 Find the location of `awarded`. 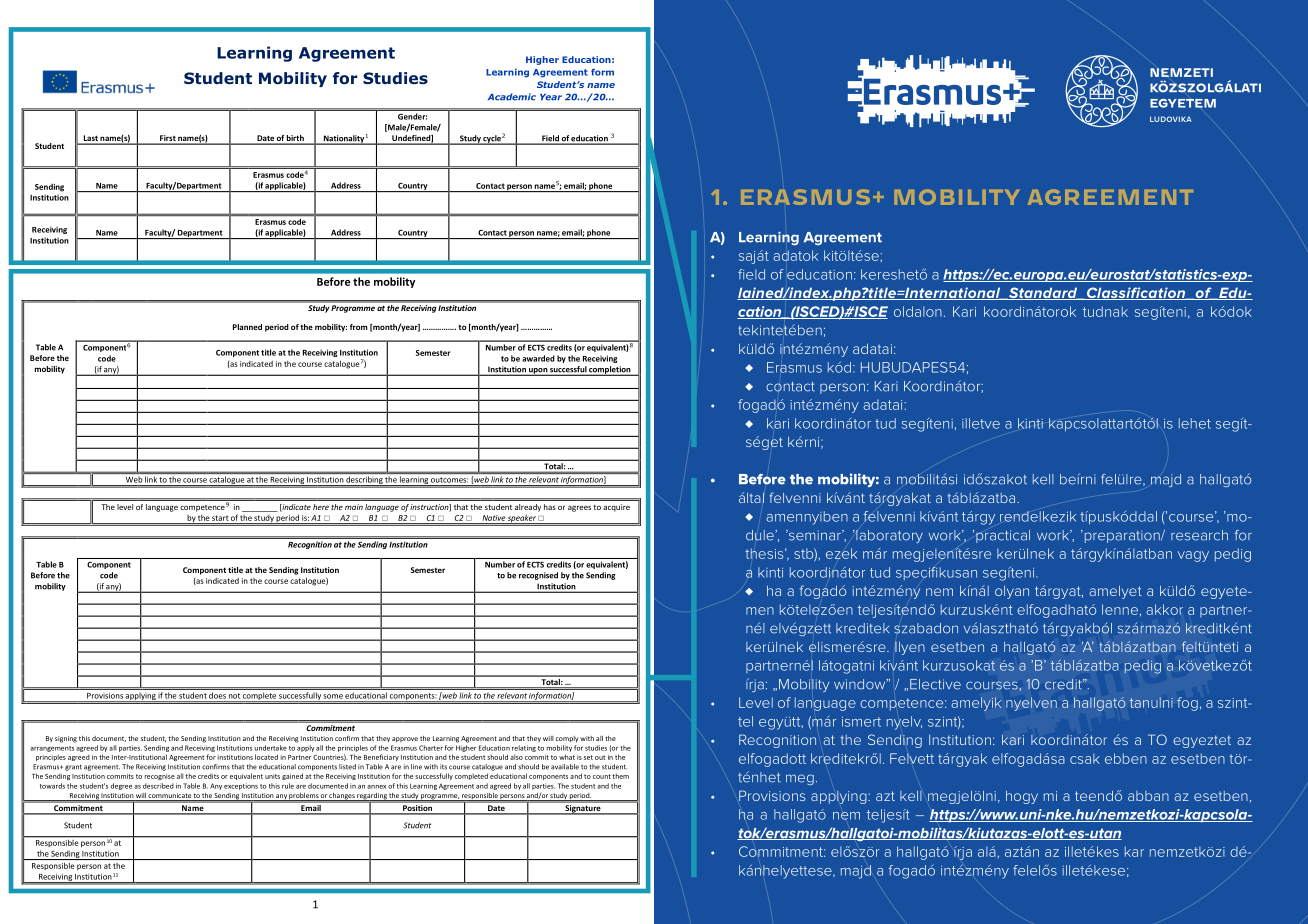

awarded is located at coordinates (538, 358).
